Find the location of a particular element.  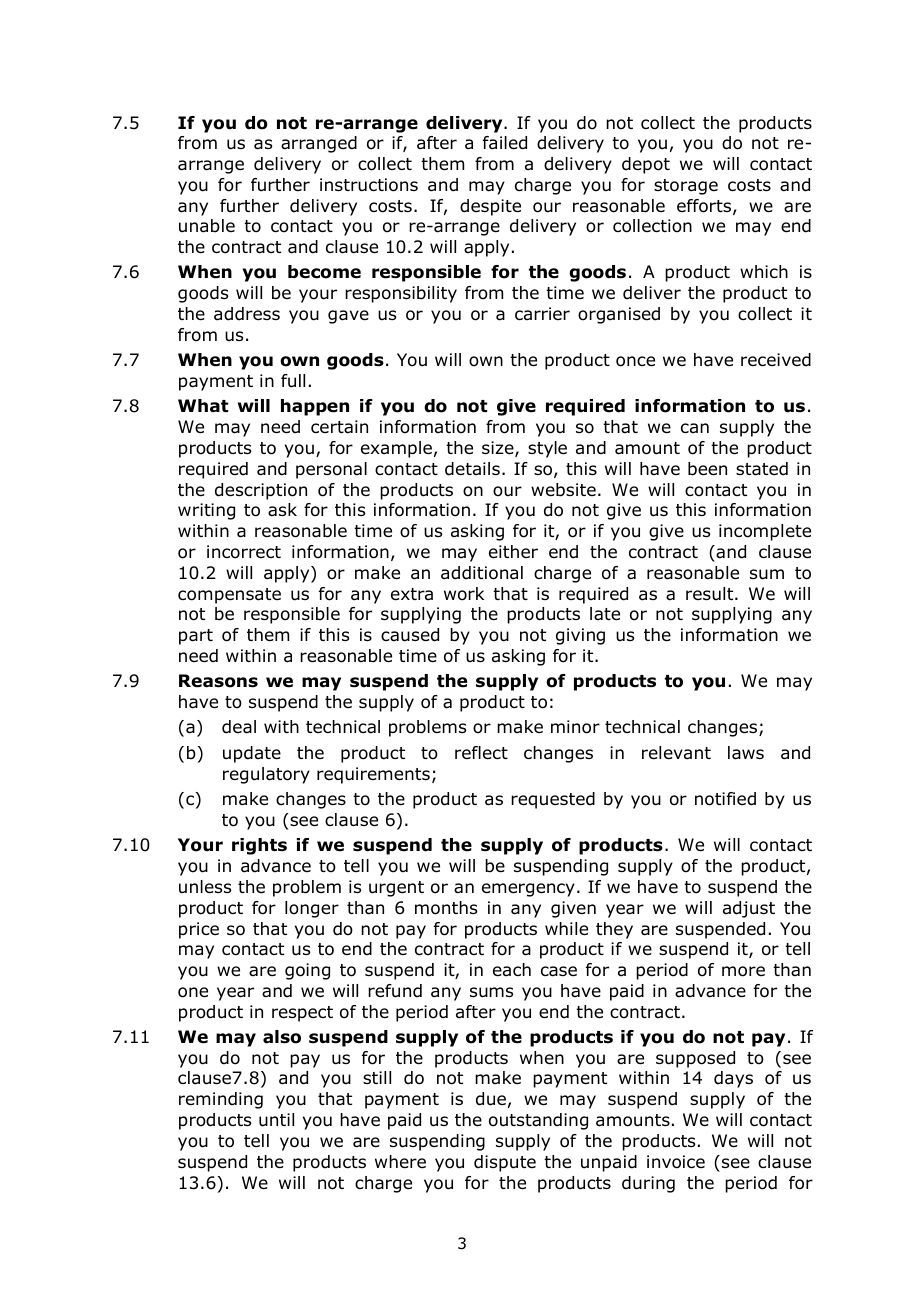

months is located at coordinates (446, 908).
